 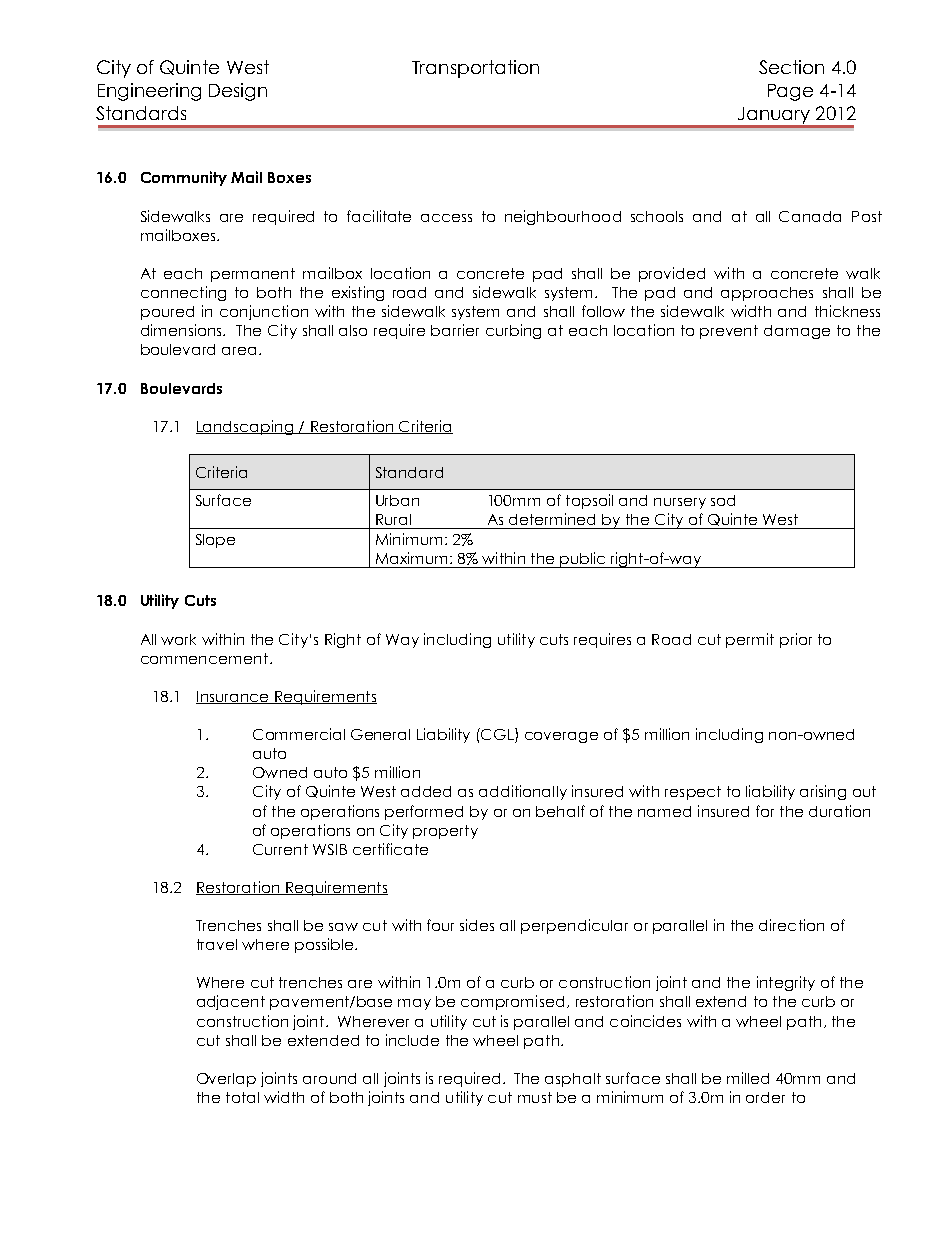 What do you see at coordinates (475, 69) in the screenshot?
I see `Transportation` at bounding box center [475, 69].
